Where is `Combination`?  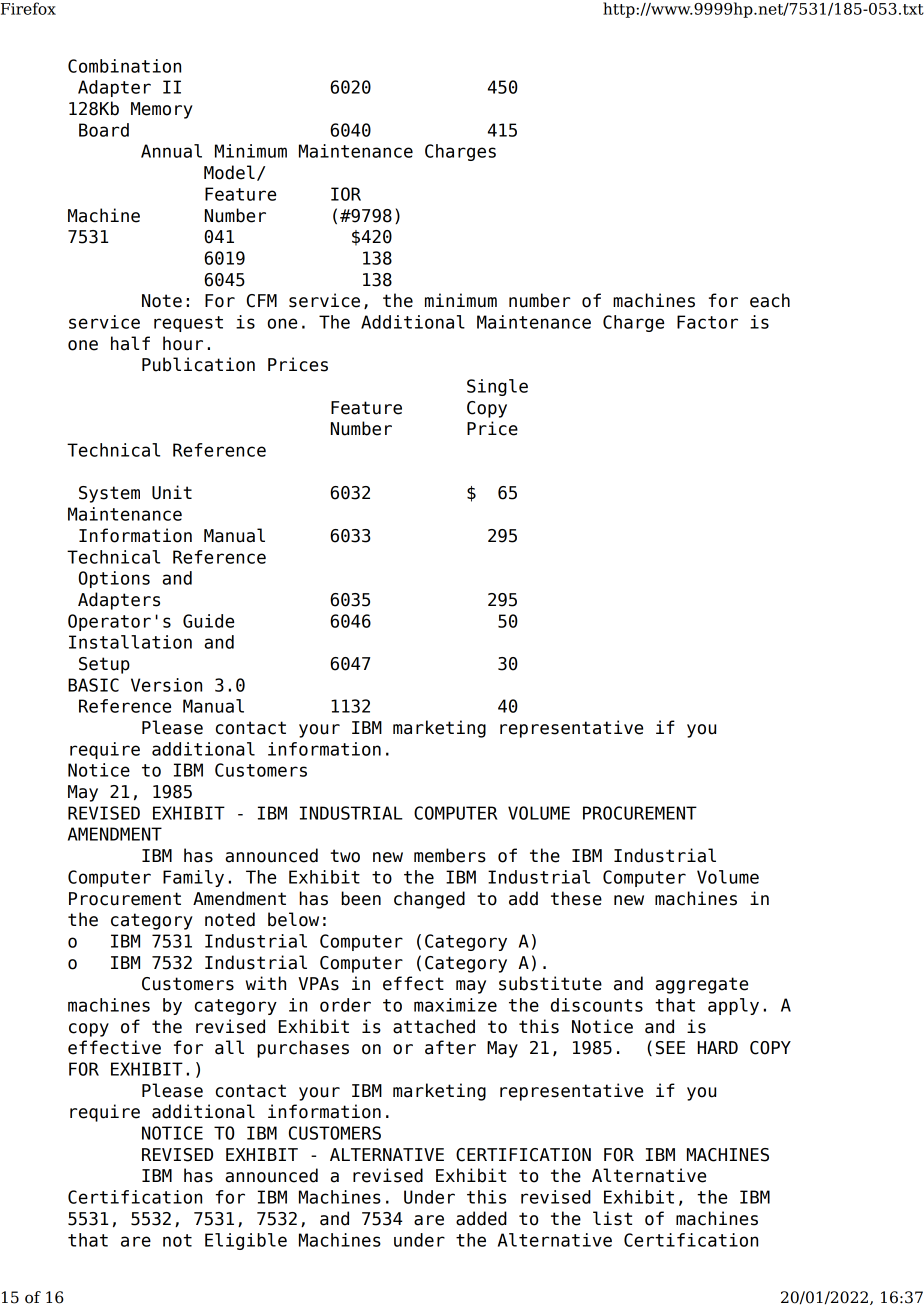
Combination is located at coordinates (124, 66).
